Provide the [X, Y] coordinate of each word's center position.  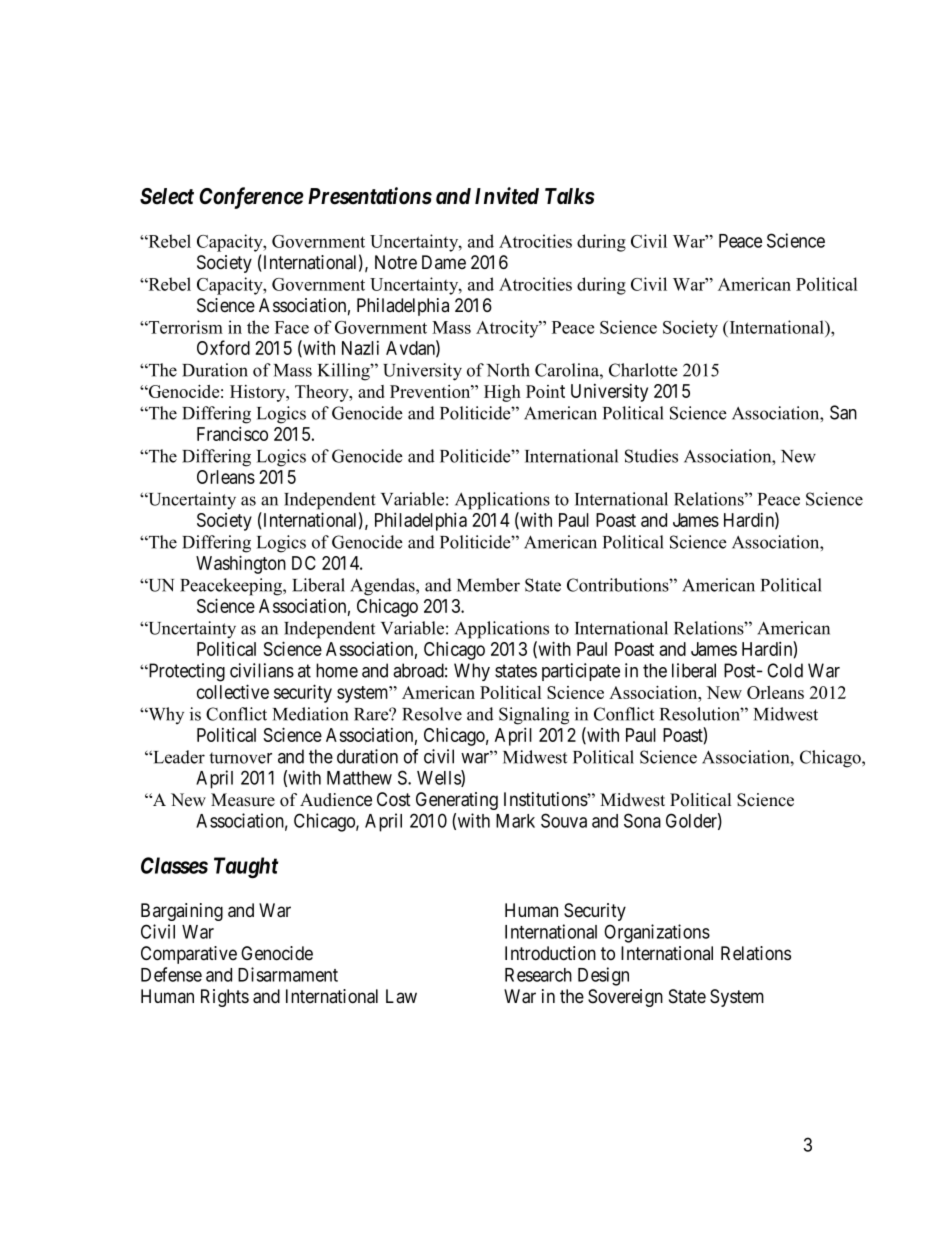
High [502, 393]
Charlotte [643, 370]
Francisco [232, 433]
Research [538, 975]
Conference [251, 198]
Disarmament [288, 974]
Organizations [657, 933]
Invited [507, 196]
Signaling [534, 716]
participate [581, 672]
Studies [651, 456]
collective [233, 691]
